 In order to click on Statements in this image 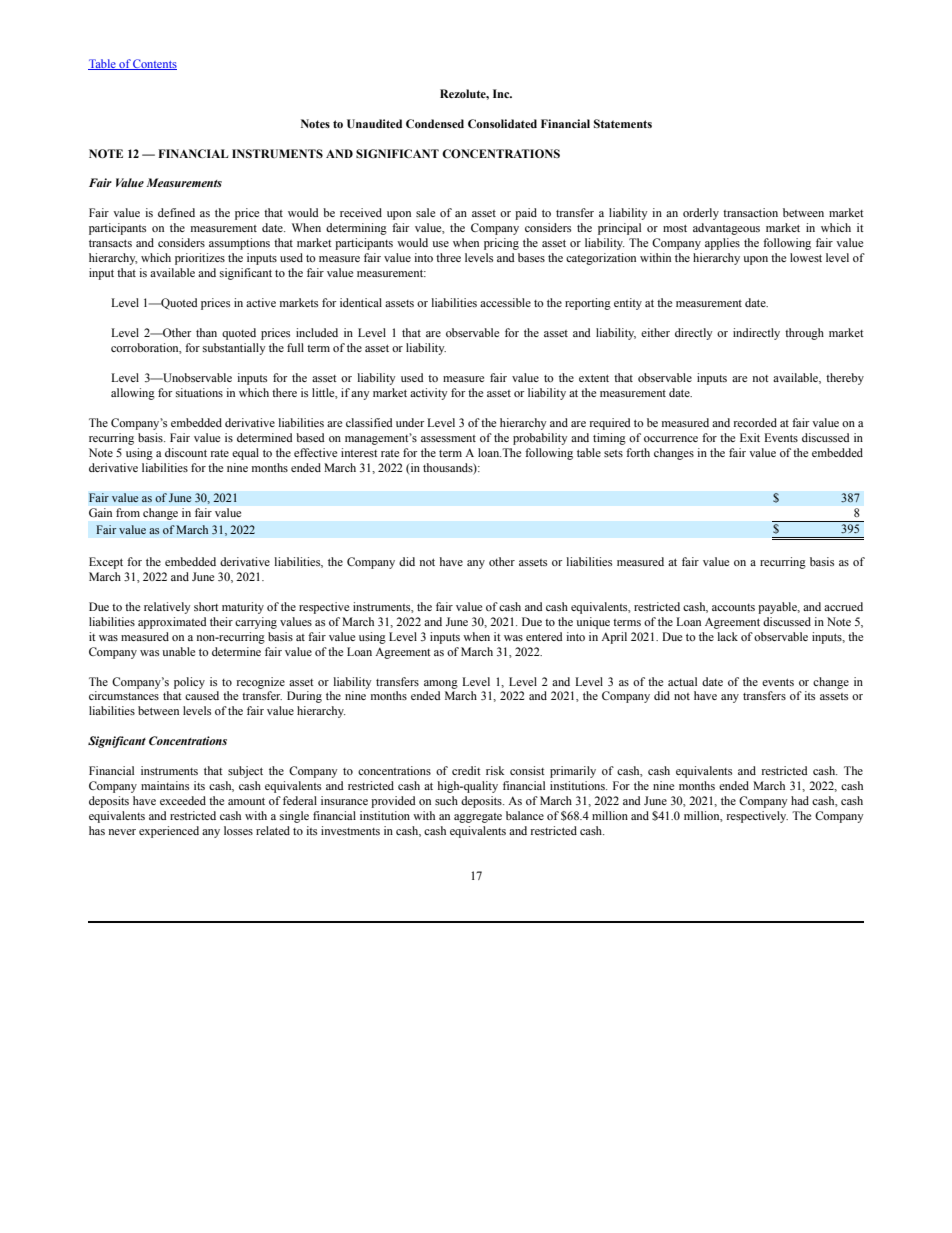, I will do `click(623, 123)`.
